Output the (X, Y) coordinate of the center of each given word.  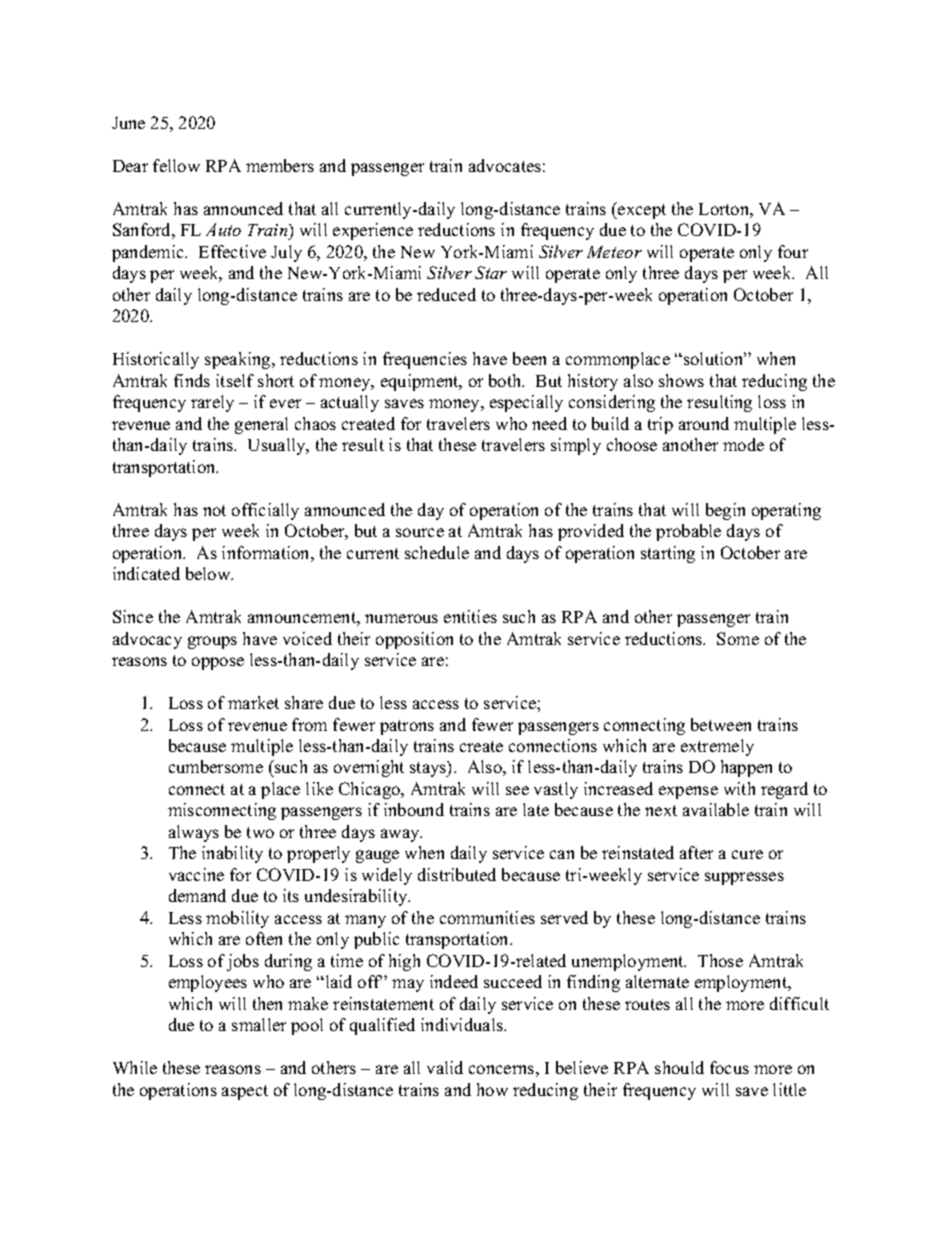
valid (445, 1067)
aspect (245, 1092)
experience (373, 231)
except (641, 210)
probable (688, 532)
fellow (176, 165)
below (209, 573)
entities (470, 616)
